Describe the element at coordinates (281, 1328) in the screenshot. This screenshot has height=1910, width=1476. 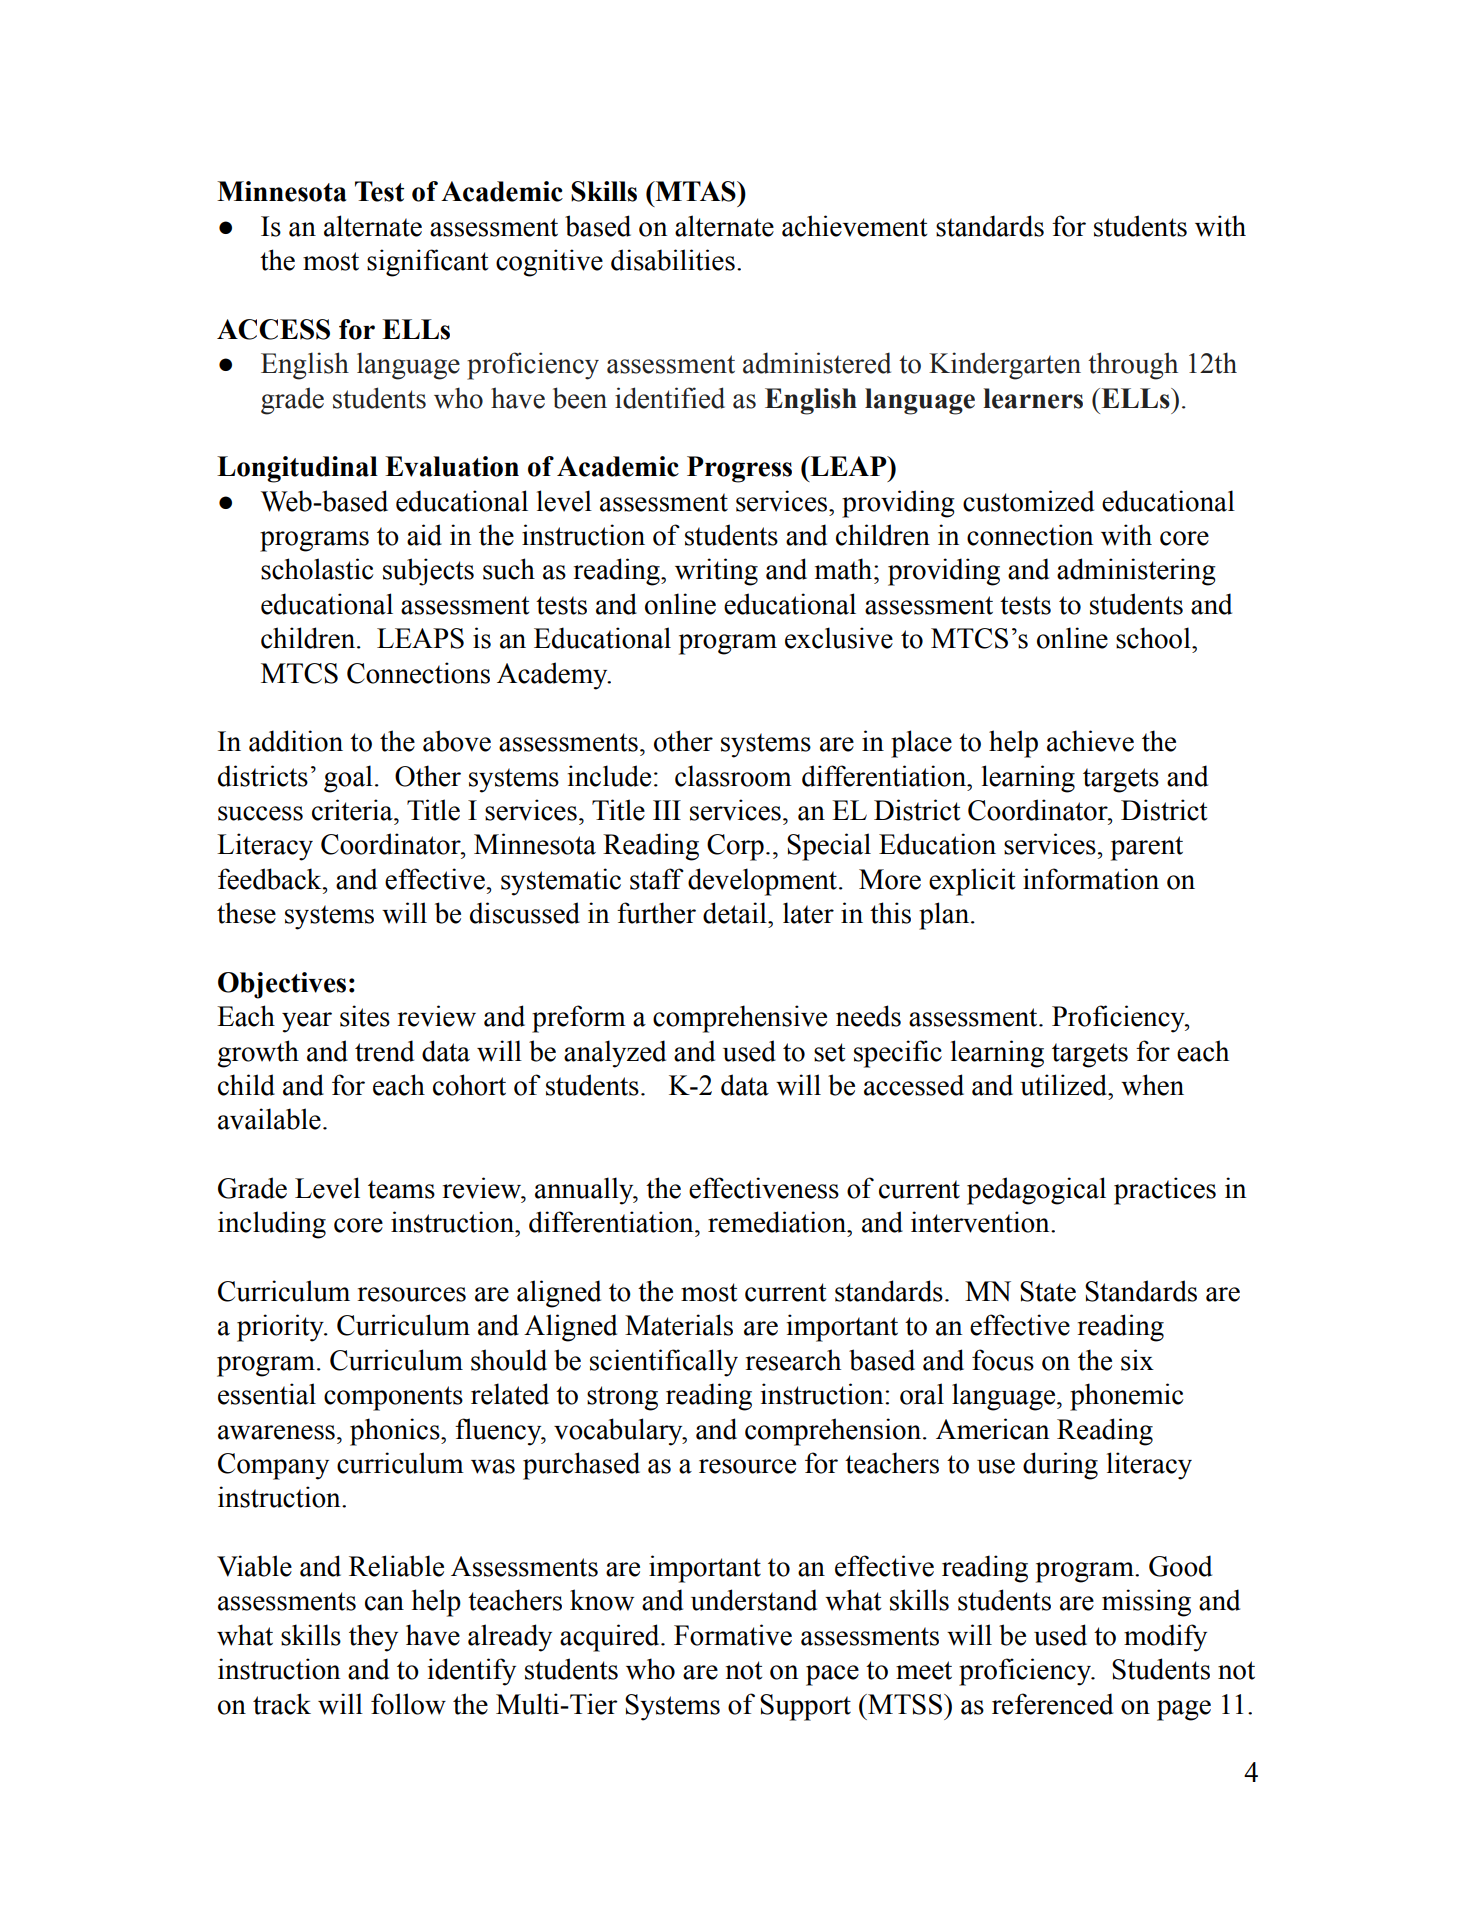
I see `priority` at that location.
